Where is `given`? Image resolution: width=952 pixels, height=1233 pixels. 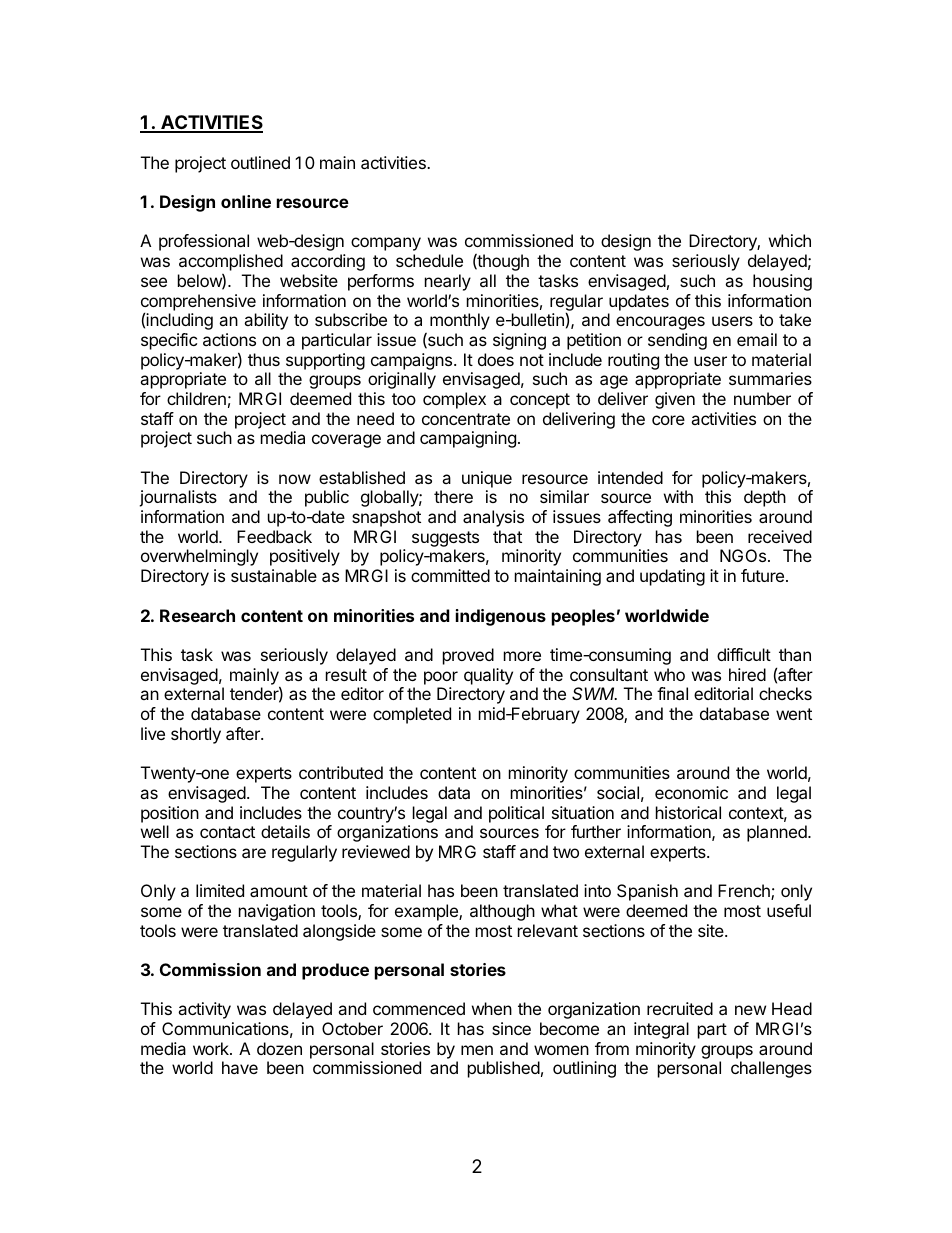 given is located at coordinates (675, 400).
